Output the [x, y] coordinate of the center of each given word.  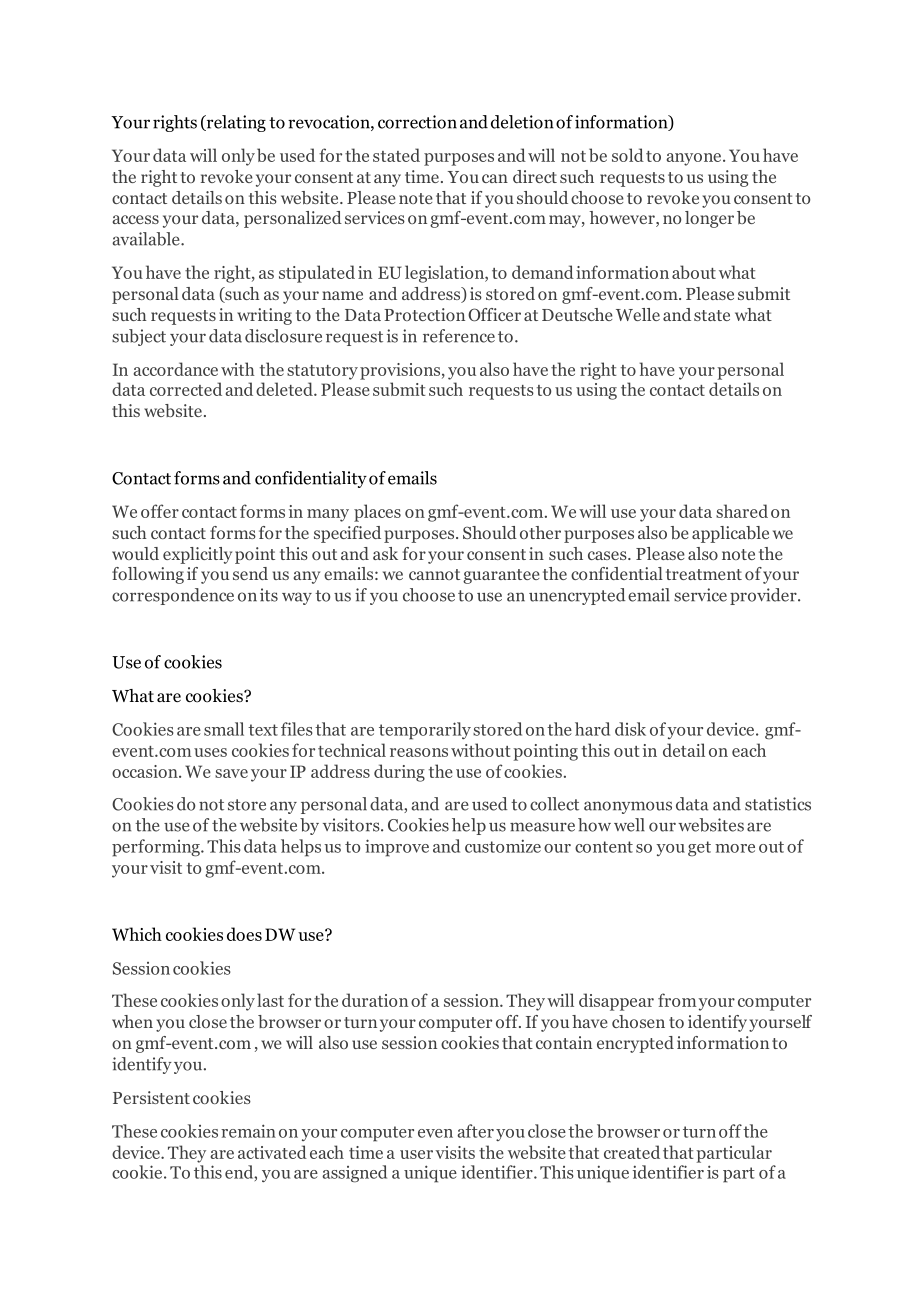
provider [764, 596]
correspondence [173, 596]
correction [417, 122]
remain [248, 1131]
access [135, 219]
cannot [434, 574]
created [632, 1152]
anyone [695, 159]
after [475, 1131]
